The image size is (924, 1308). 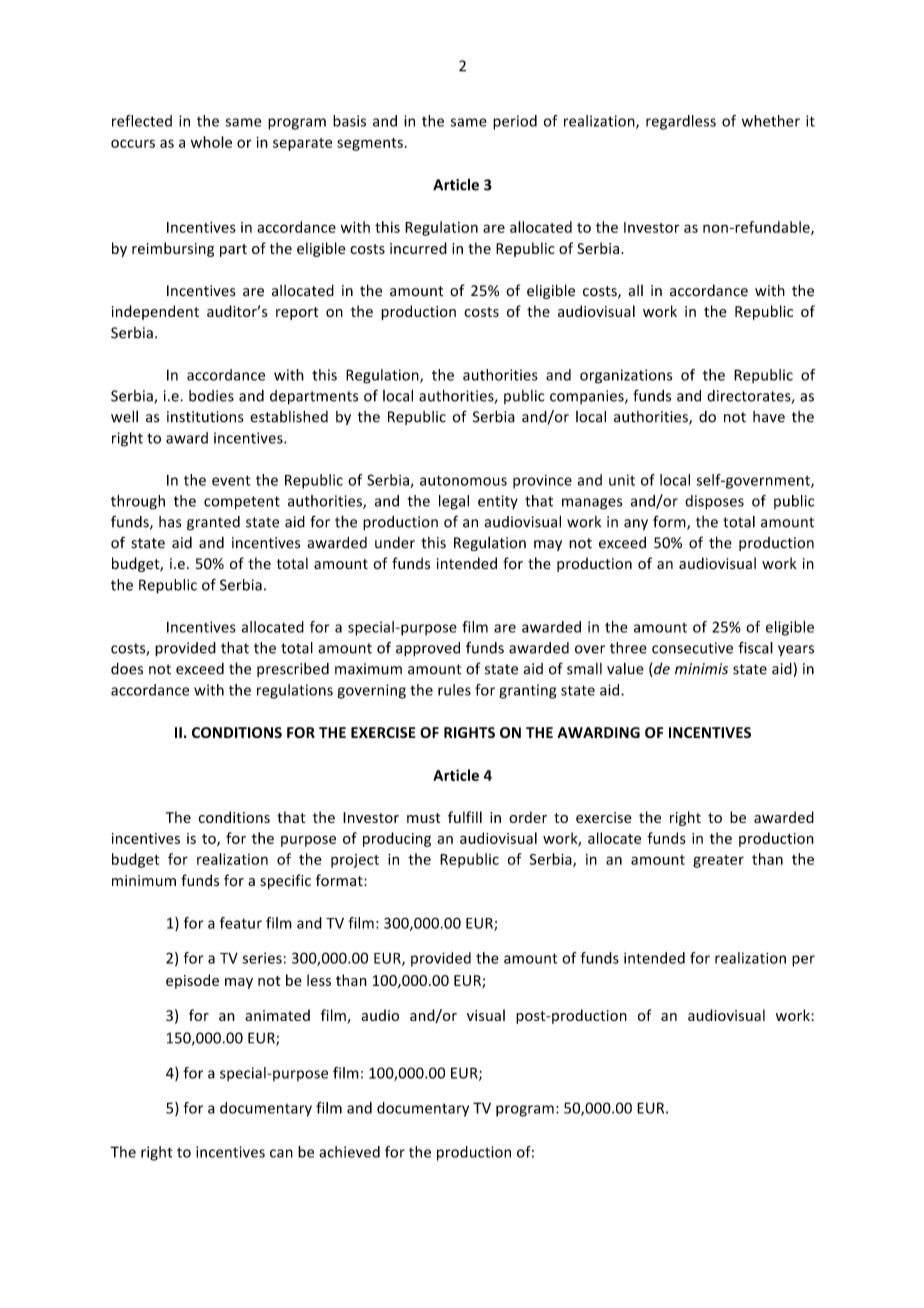 I want to click on does, so click(x=127, y=668).
